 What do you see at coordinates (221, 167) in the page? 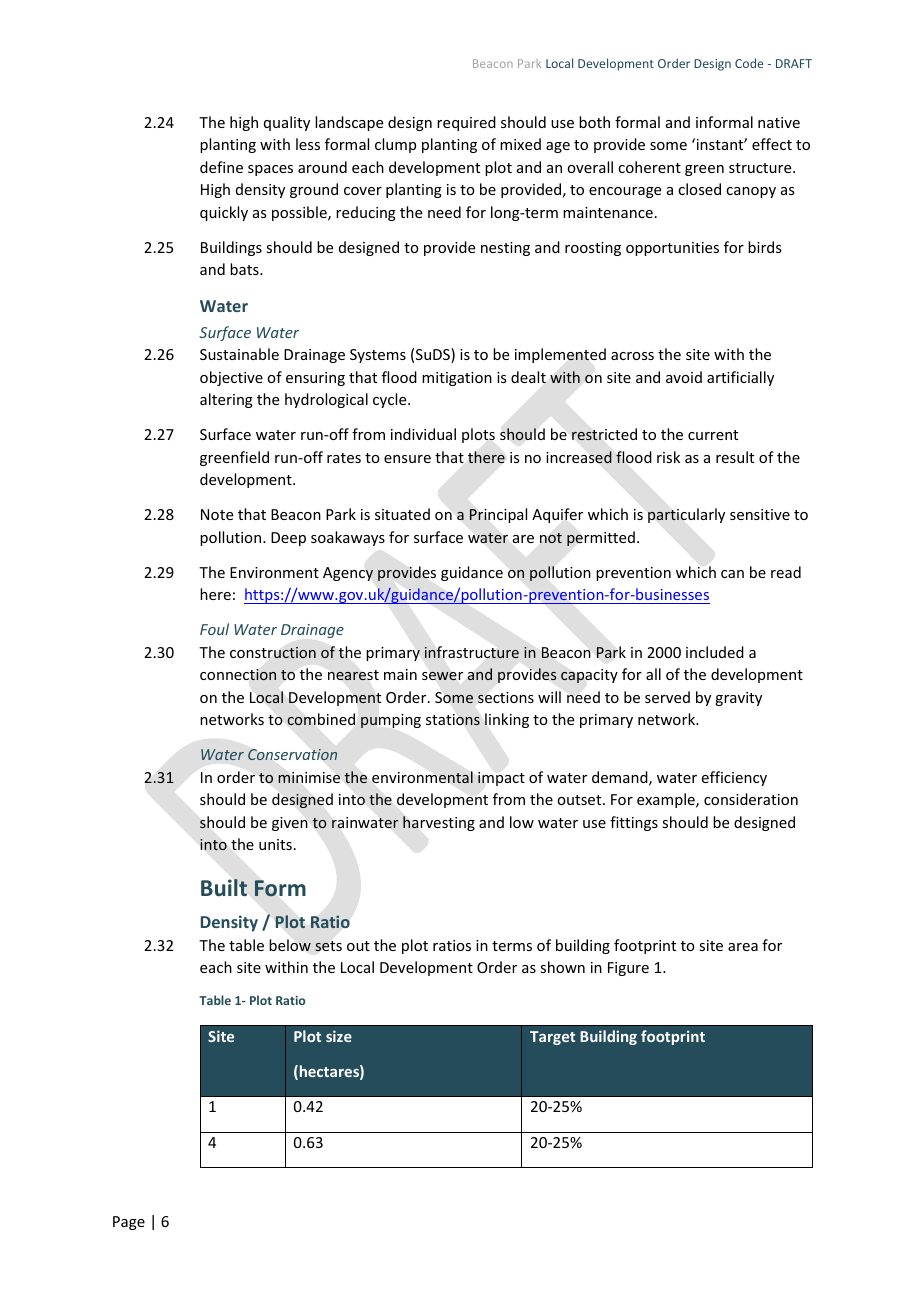
I see `define` at bounding box center [221, 167].
